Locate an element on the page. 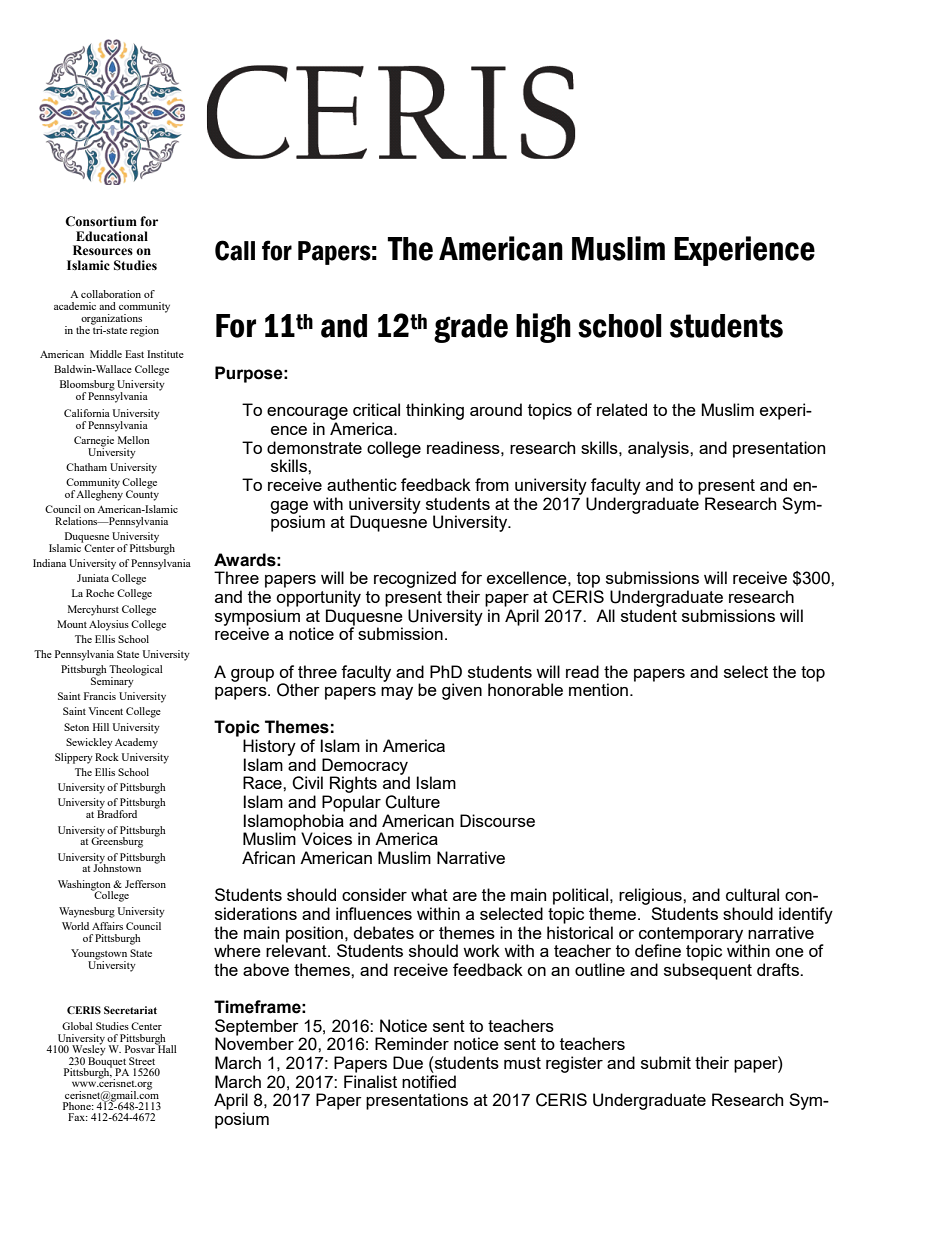 Image resolution: width=952 pixels, height=1233 pixels. Educational is located at coordinates (112, 236).
